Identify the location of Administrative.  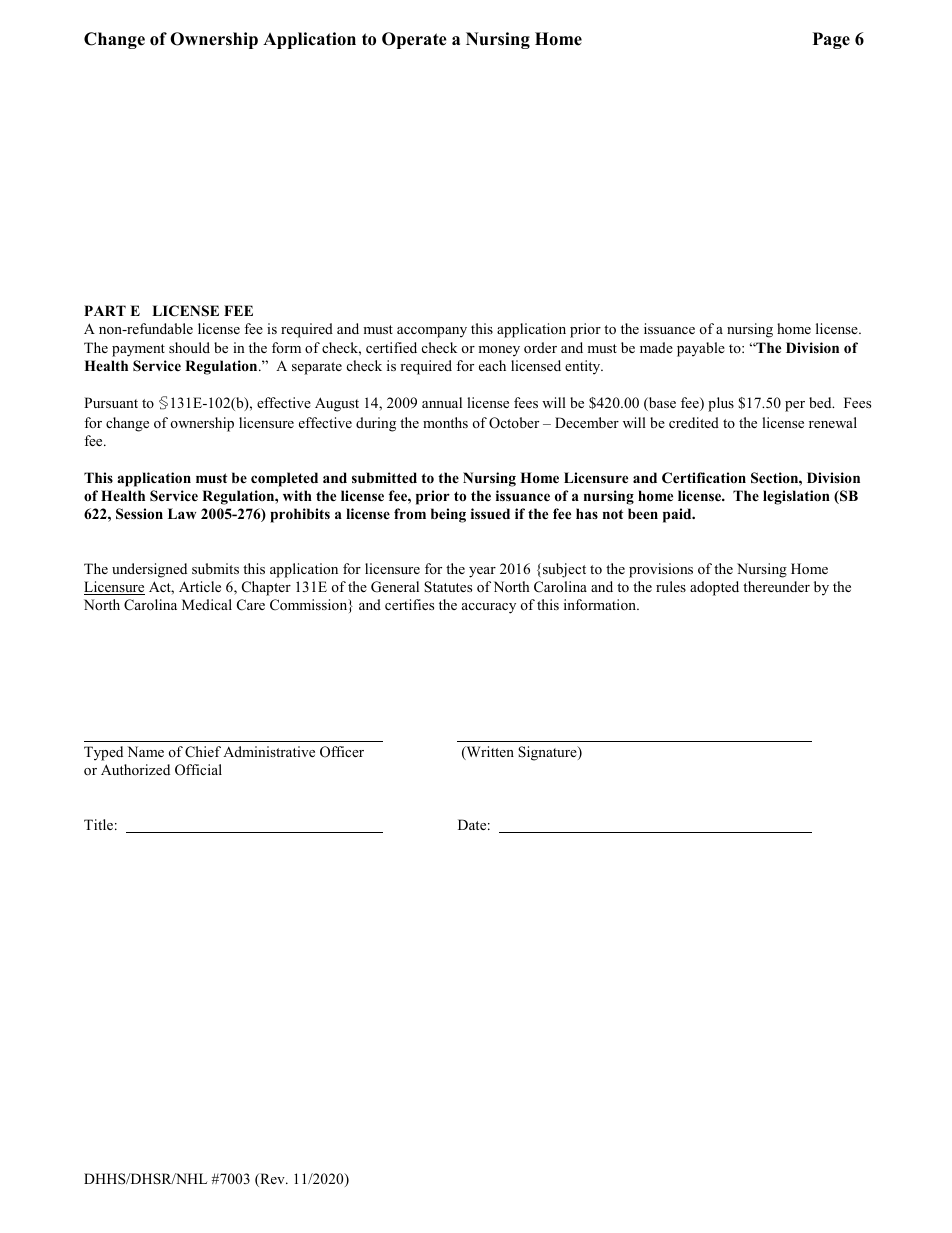
(269, 751).
